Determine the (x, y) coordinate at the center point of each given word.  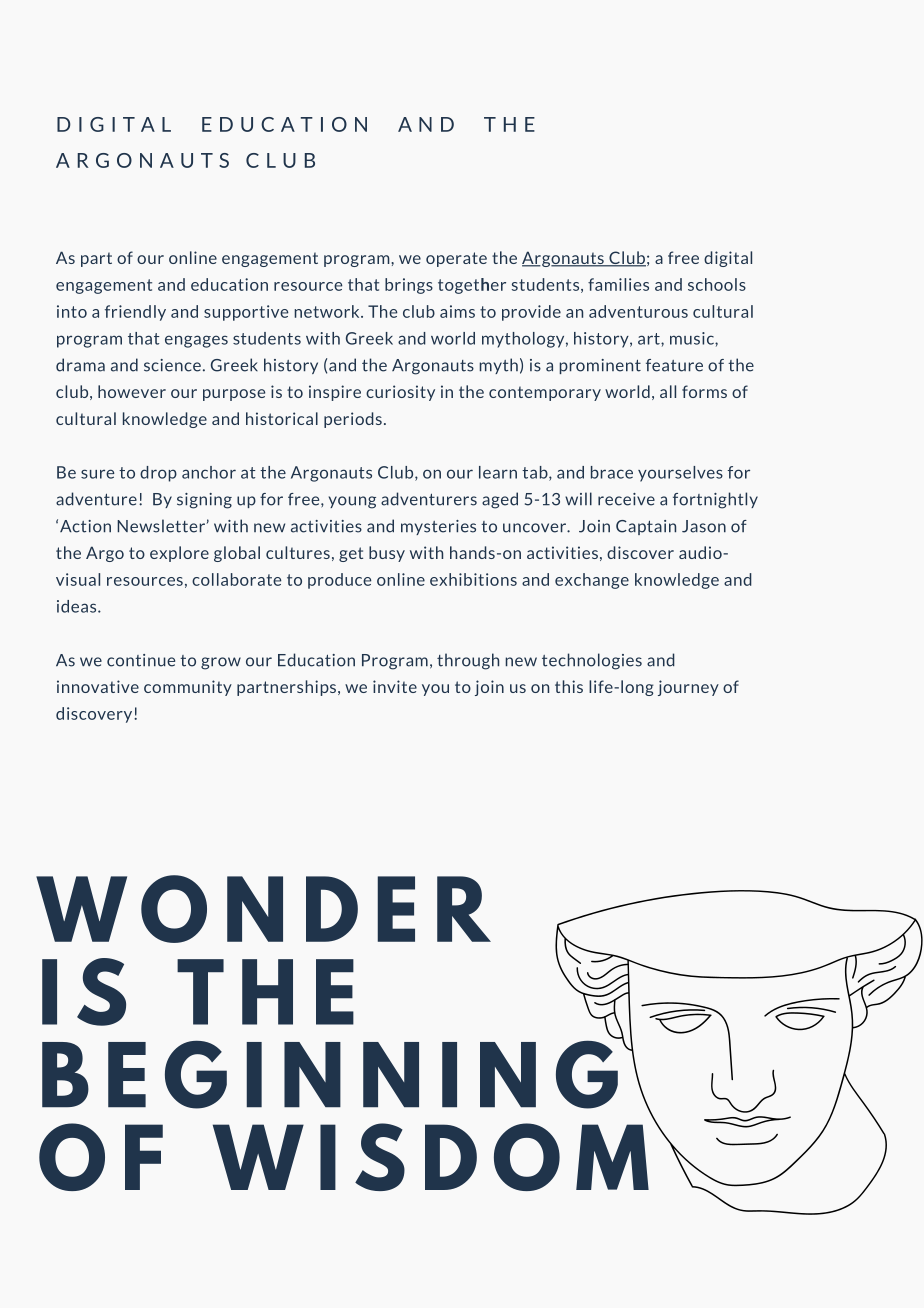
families (618, 284)
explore (179, 554)
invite (395, 686)
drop (158, 474)
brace (612, 472)
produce (340, 581)
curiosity (400, 393)
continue (141, 660)
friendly (135, 313)
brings (409, 286)
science (172, 365)
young (352, 502)
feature (674, 365)
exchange (592, 581)
